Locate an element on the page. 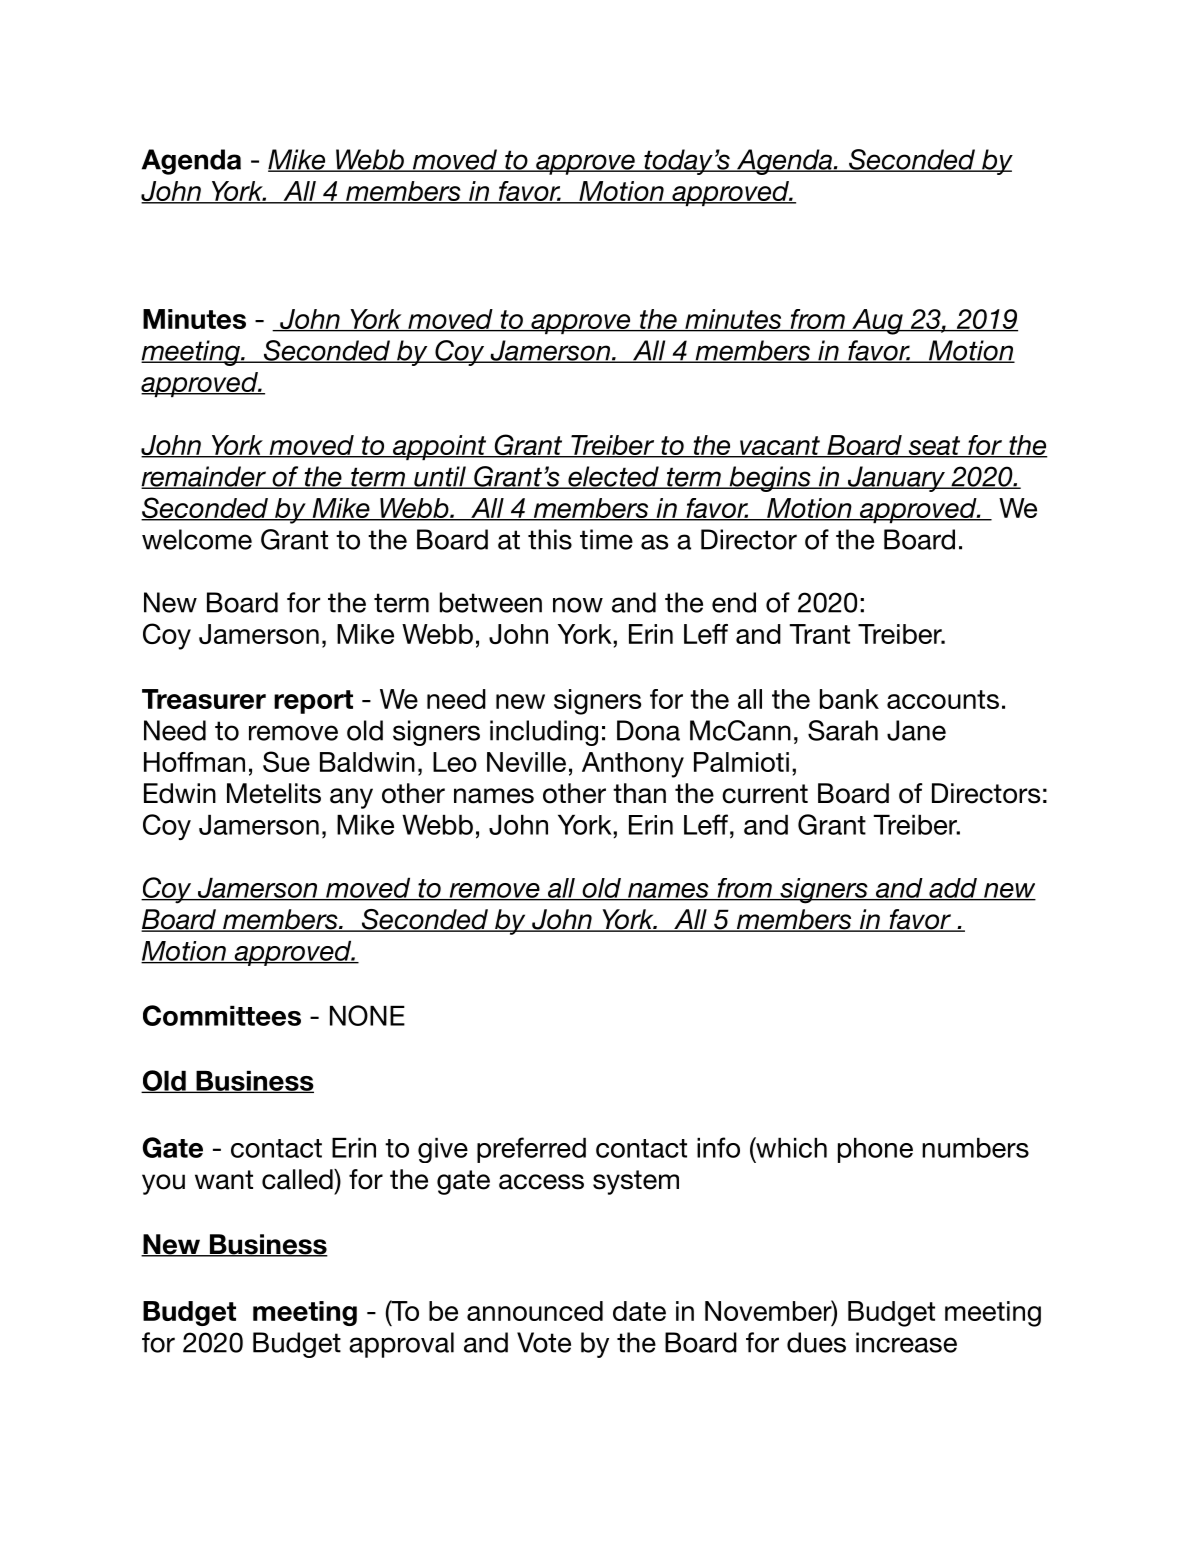 The image size is (1204, 1559). Sarah is located at coordinates (843, 730).
